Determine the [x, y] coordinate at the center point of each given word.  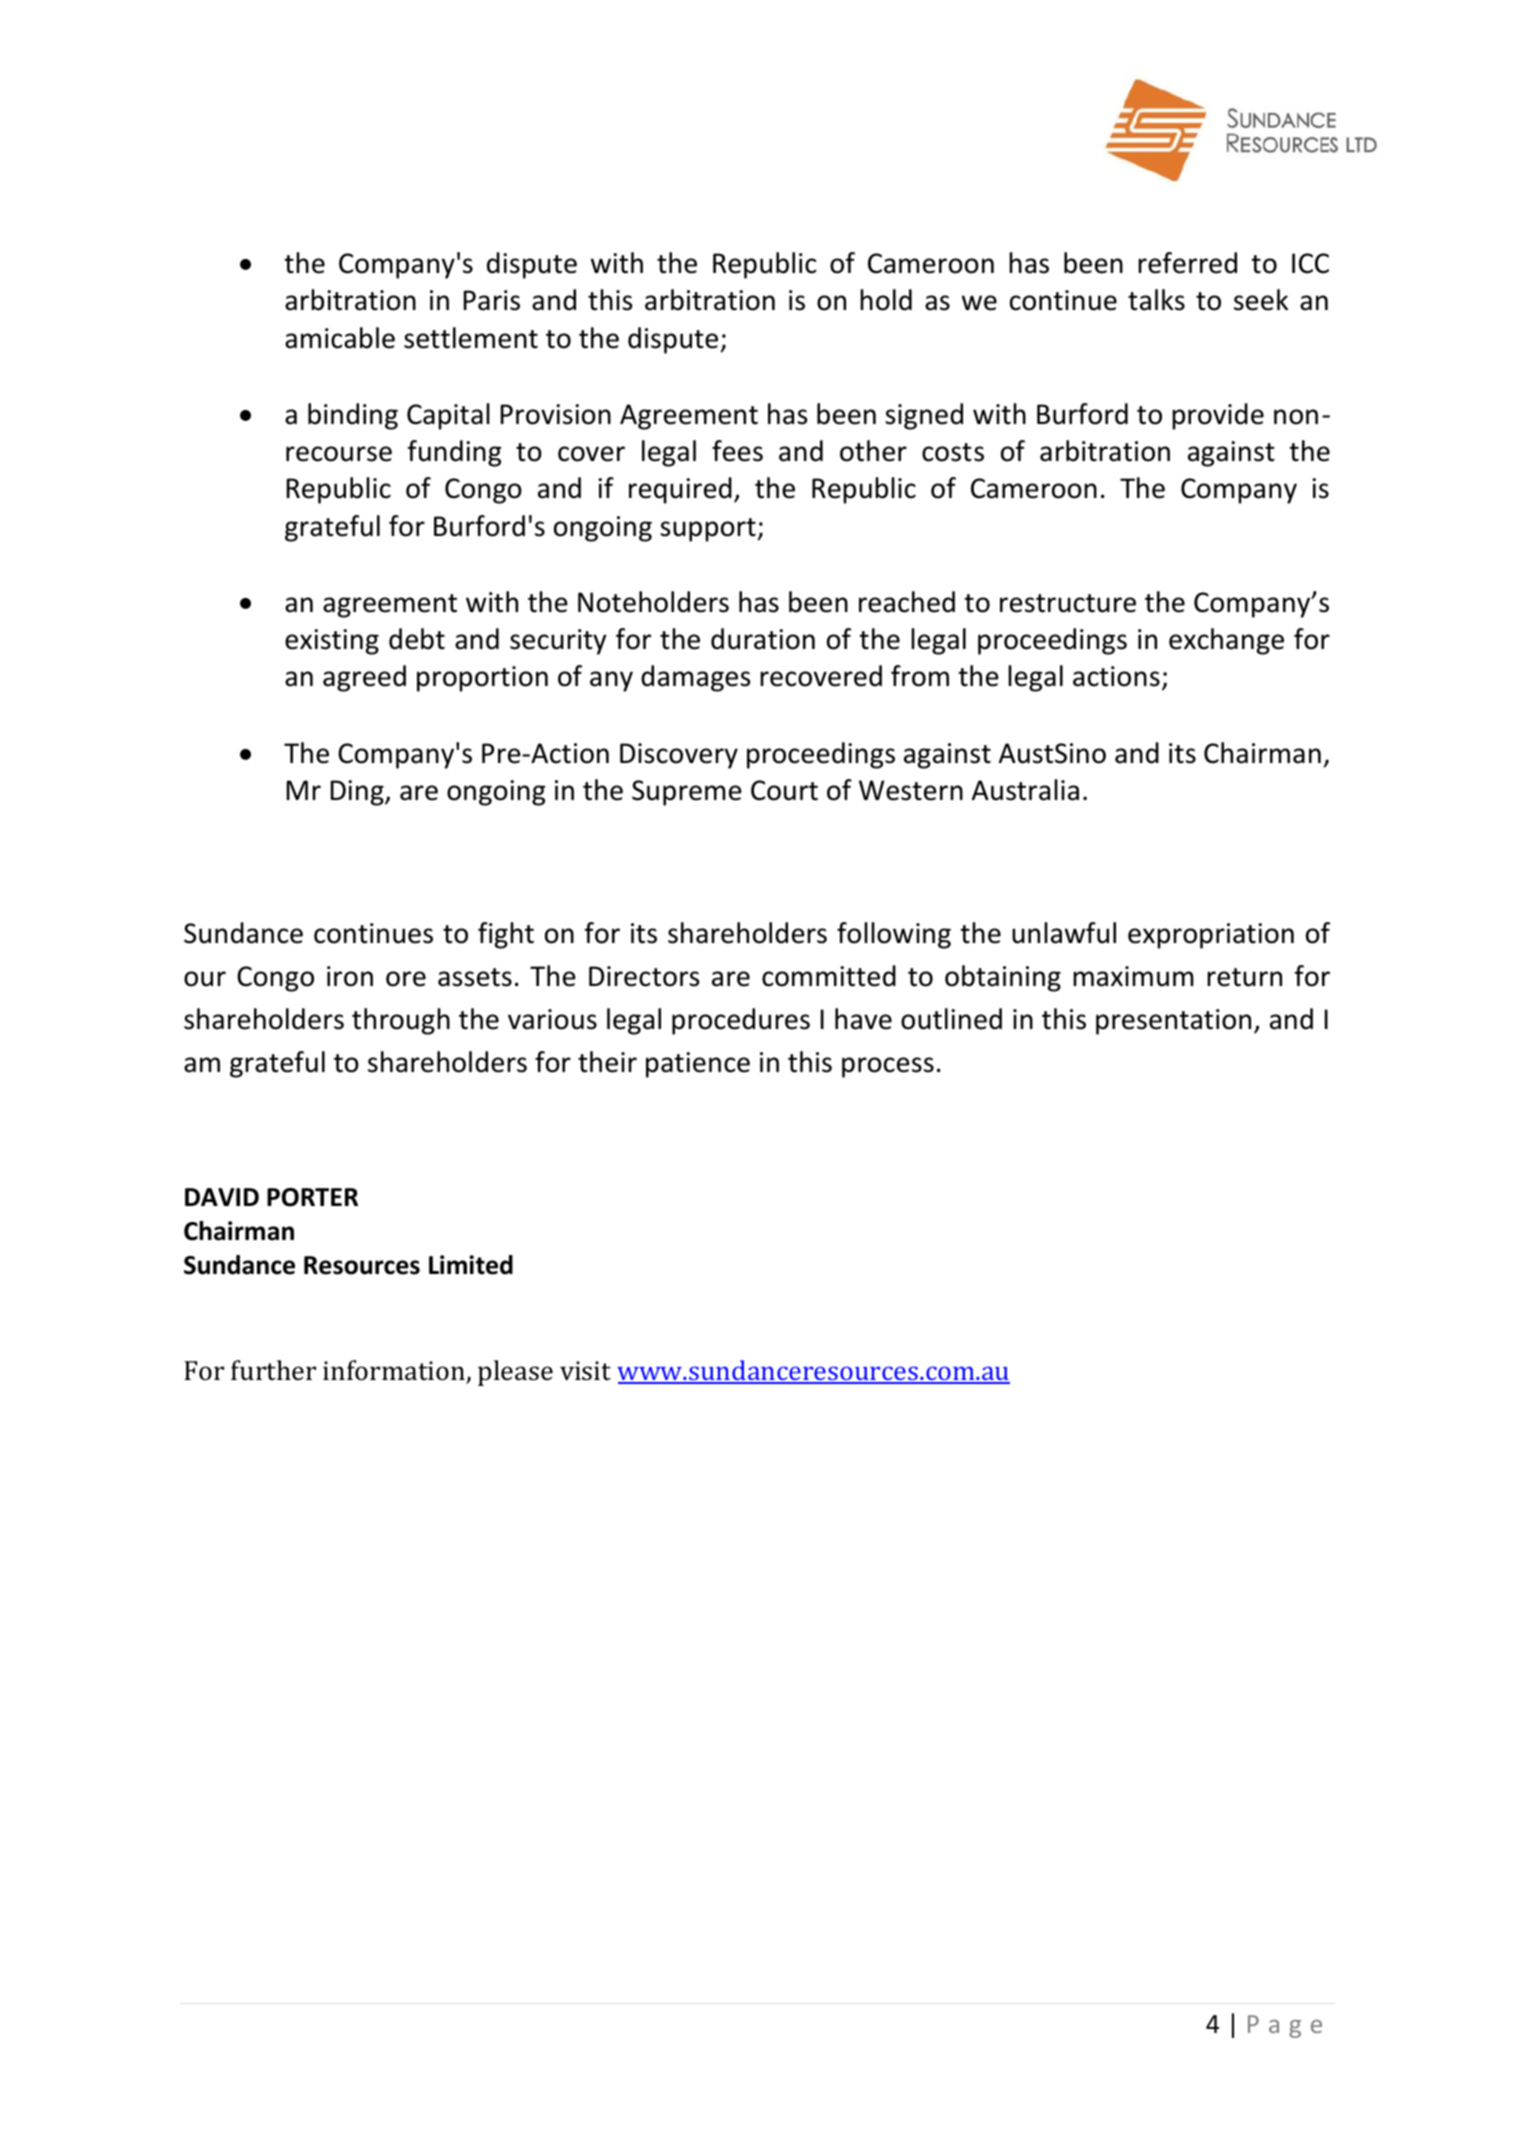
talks [1156, 300]
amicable [340, 338]
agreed [364, 678]
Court [784, 790]
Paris [492, 300]
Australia [1025, 790]
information [395, 1371]
